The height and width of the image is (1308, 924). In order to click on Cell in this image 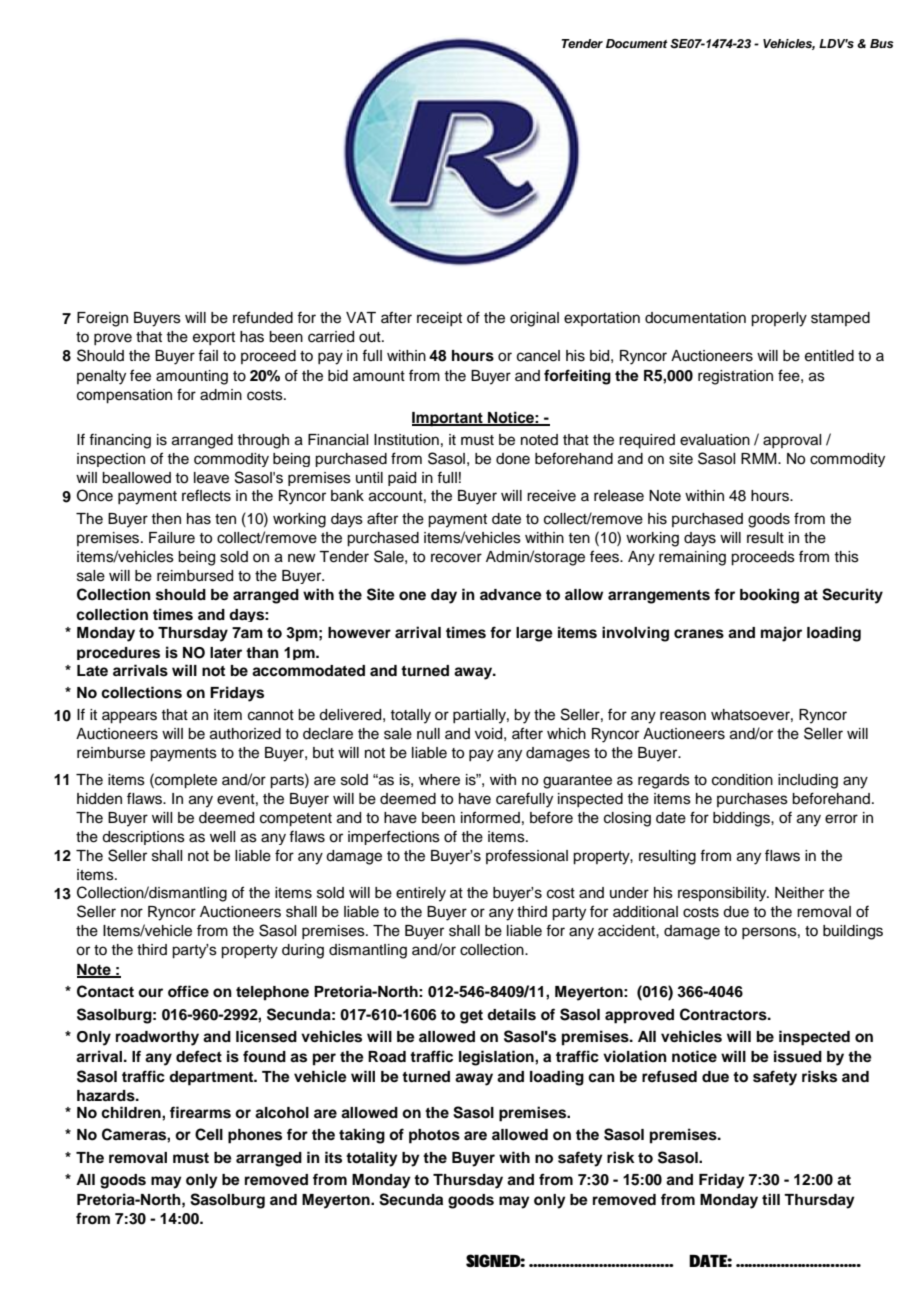, I will do `click(209, 1134)`.
